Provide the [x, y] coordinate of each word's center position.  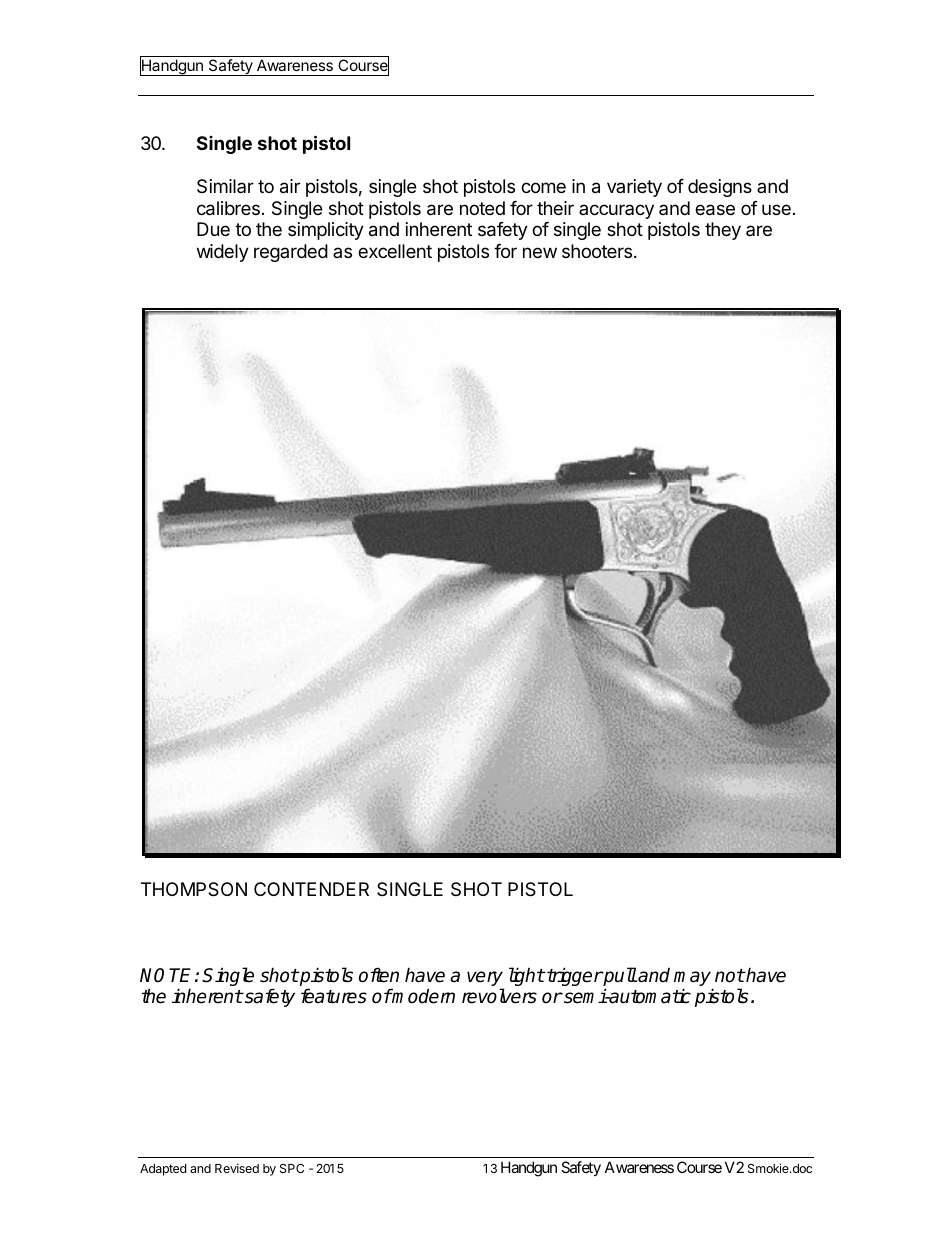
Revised [237, 1168]
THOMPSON [194, 889]
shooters [597, 251]
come [543, 187]
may [693, 980]
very [485, 980]
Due [213, 229]
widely [223, 253]
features [334, 996]
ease [715, 210]
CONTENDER [311, 889]
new [540, 252]
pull [619, 978]
